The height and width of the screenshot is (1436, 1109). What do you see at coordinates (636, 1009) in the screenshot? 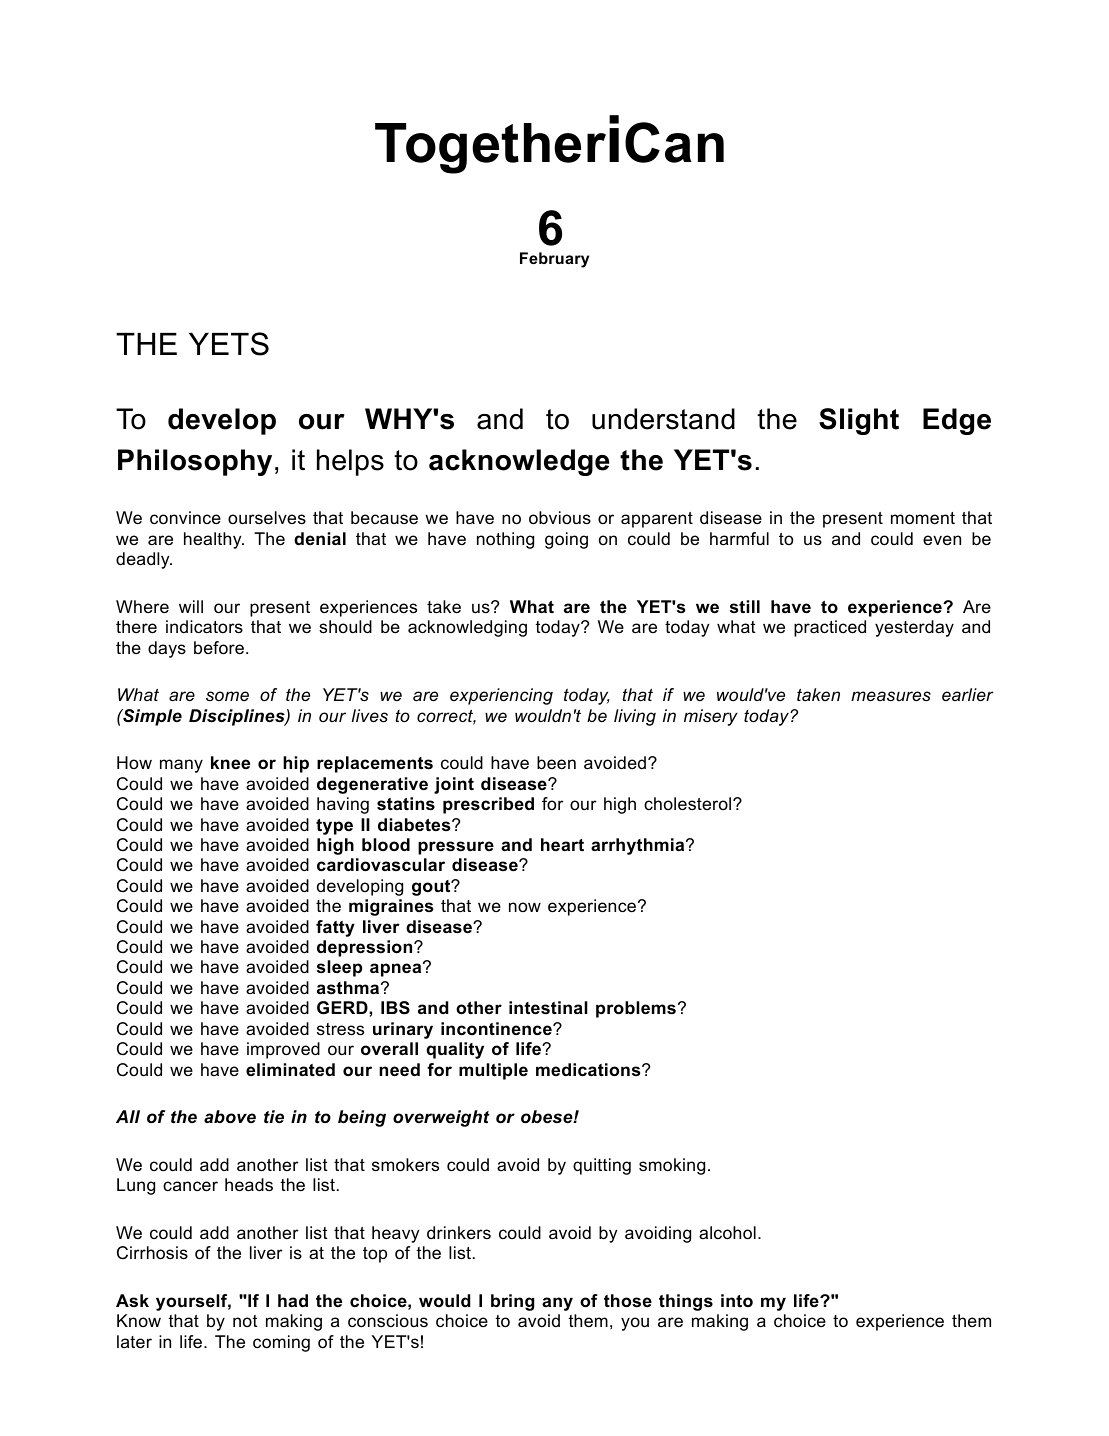
I see `problems` at bounding box center [636, 1009].
